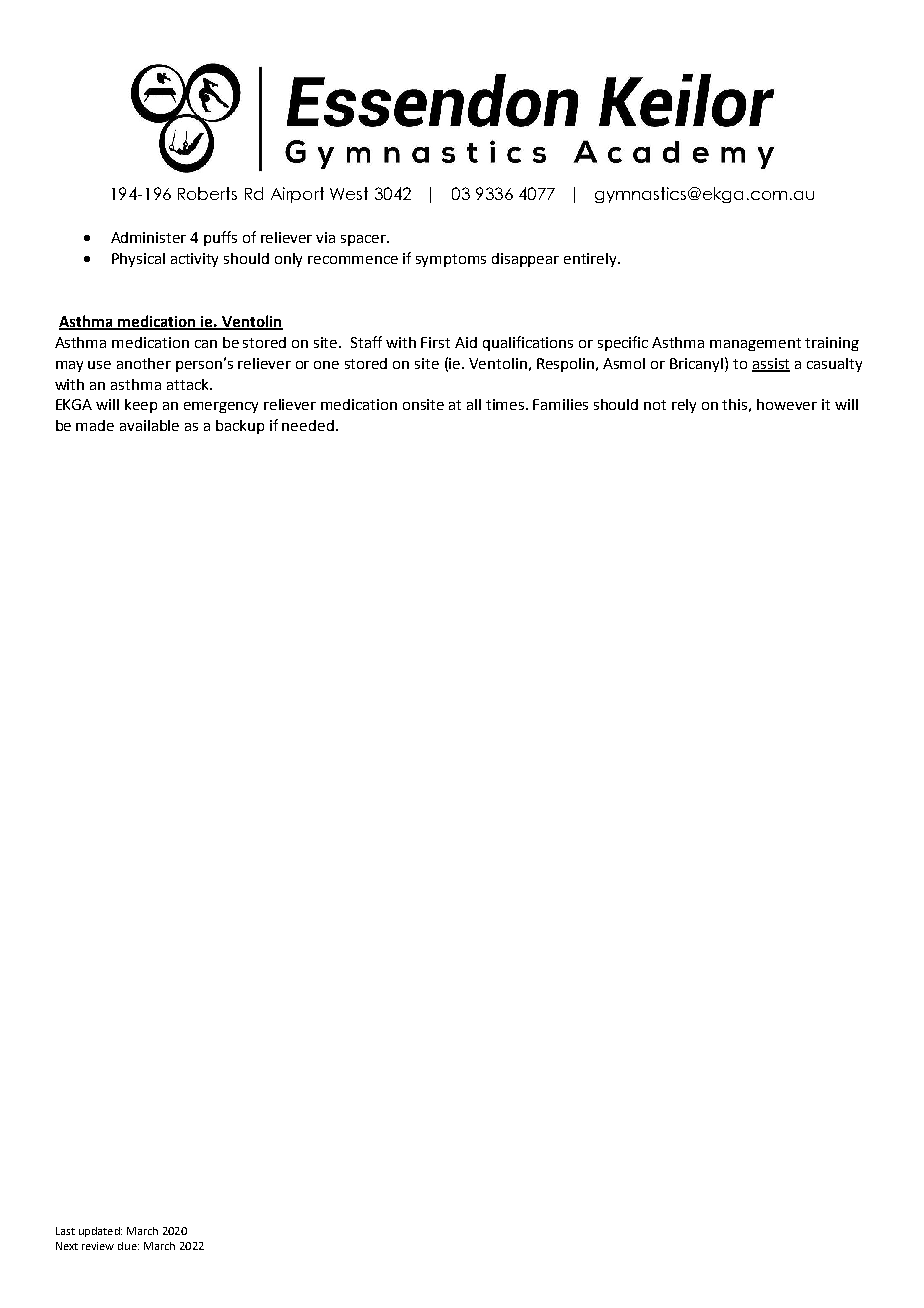 The image size is (924, 1308). I want to click on Administer, so click(148, 237).
